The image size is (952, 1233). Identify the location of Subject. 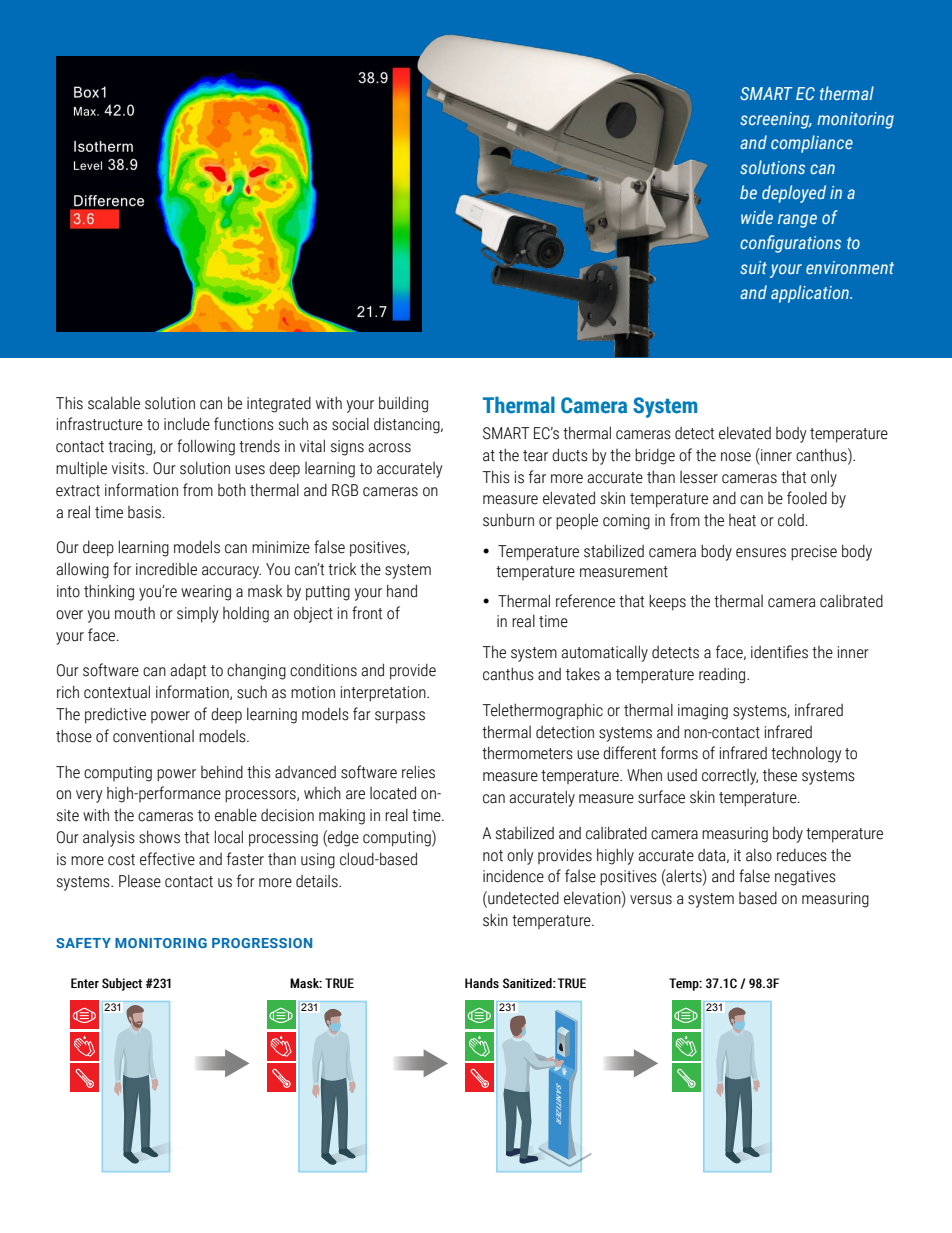
(122, 984).
